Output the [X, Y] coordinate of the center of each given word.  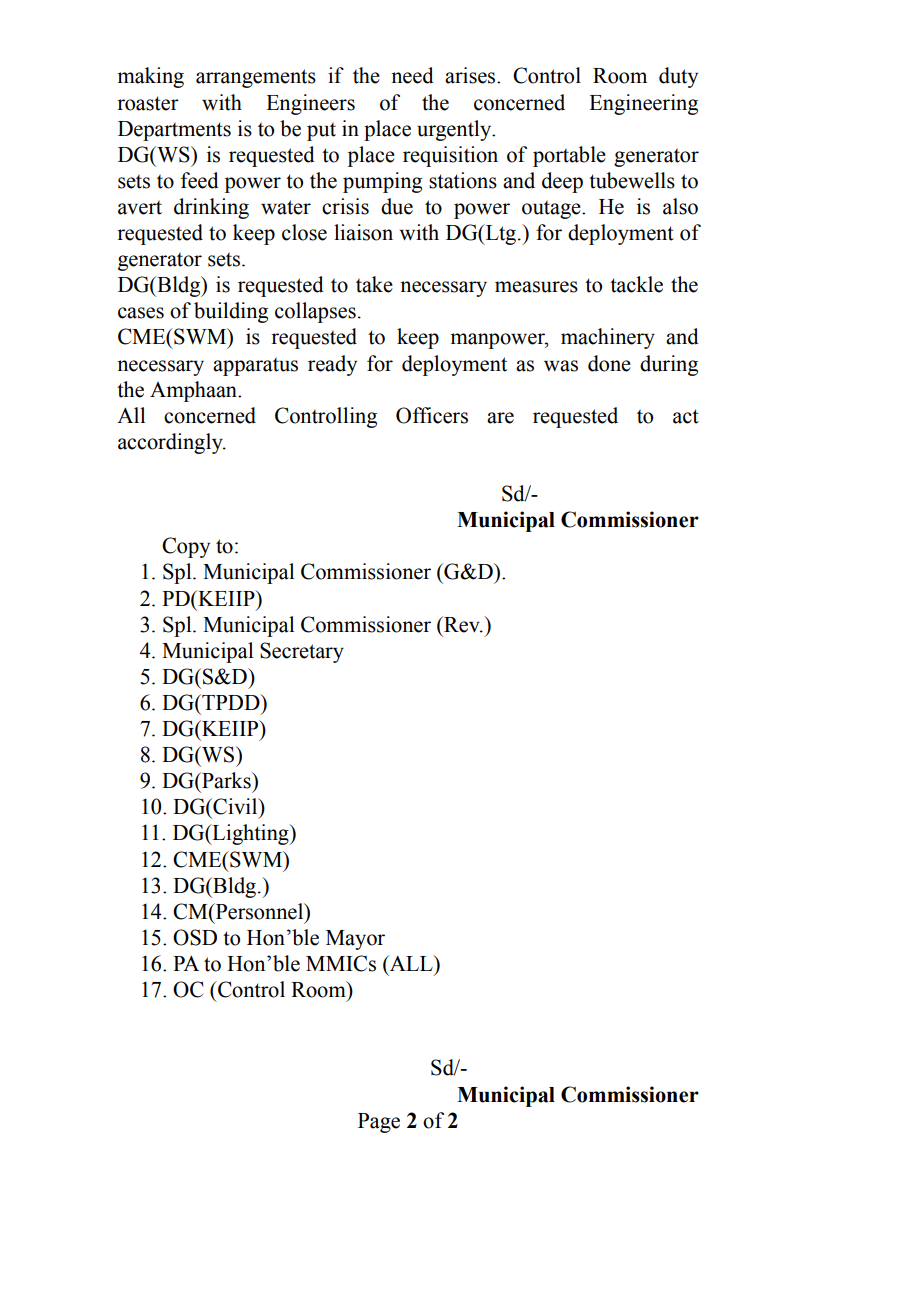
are [500, 418]
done [609, 363]
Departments [174, 131]
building [231, 312]
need [412, 75]
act [686, 416]
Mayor [355, 940]
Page [379, 1123]
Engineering [643, 104]
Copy [186, 547]
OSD [195, 937]
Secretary [302, 652]
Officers [432, 415]
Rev [462, 624]
